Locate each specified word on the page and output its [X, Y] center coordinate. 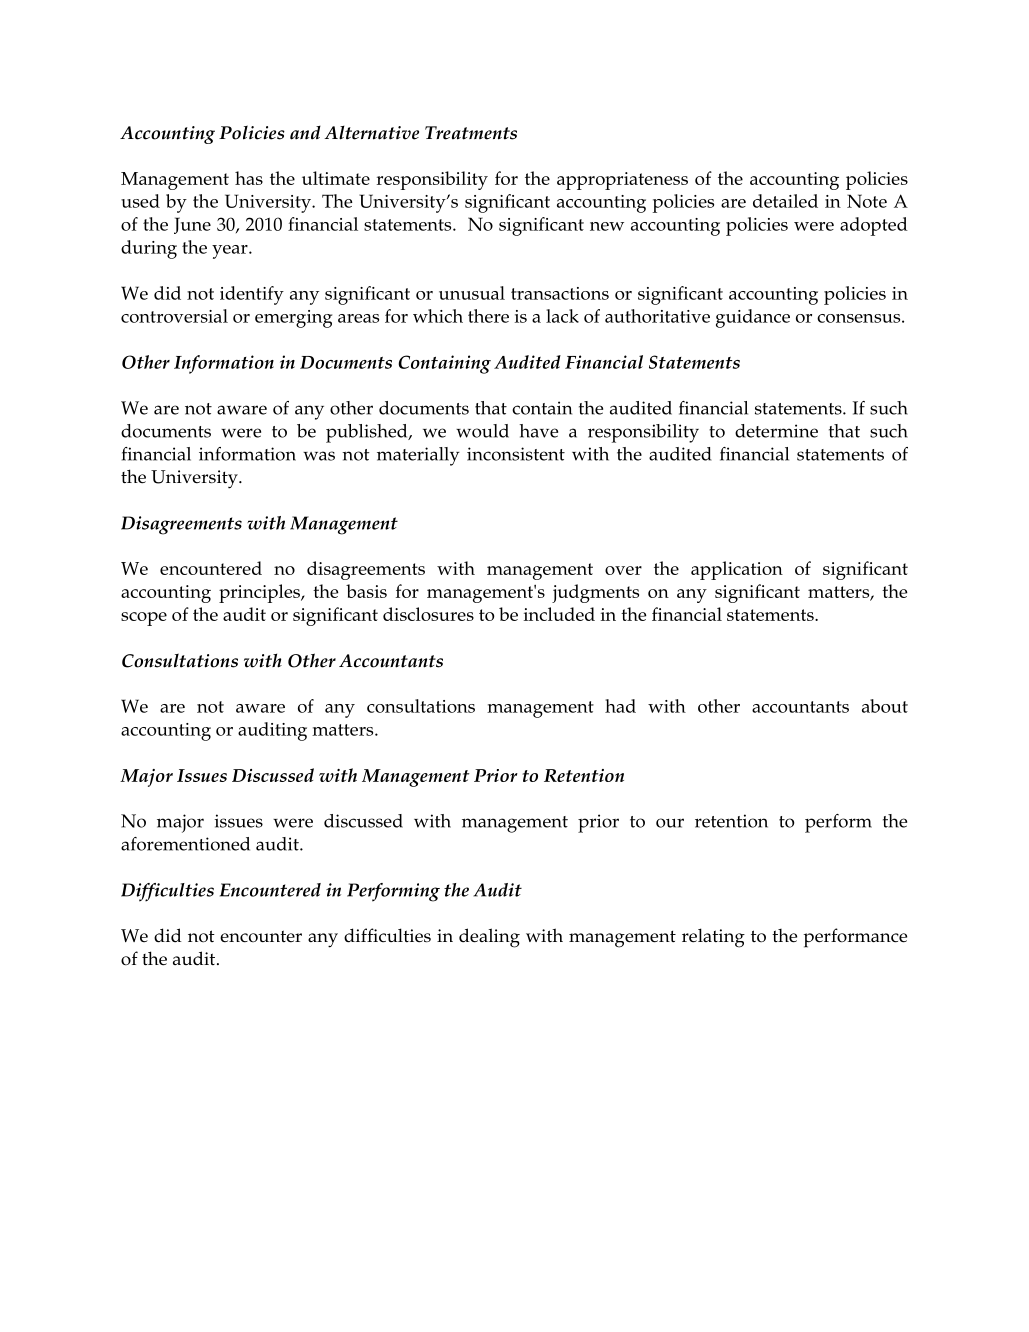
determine [776, 431]
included [559, 614]
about [885, 706]
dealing [489, 938]
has [249, 178]
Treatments [471, 133]
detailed [785, 201]
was [319, 456]
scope [144, 619]
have [539, 431]
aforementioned [185, 844]
